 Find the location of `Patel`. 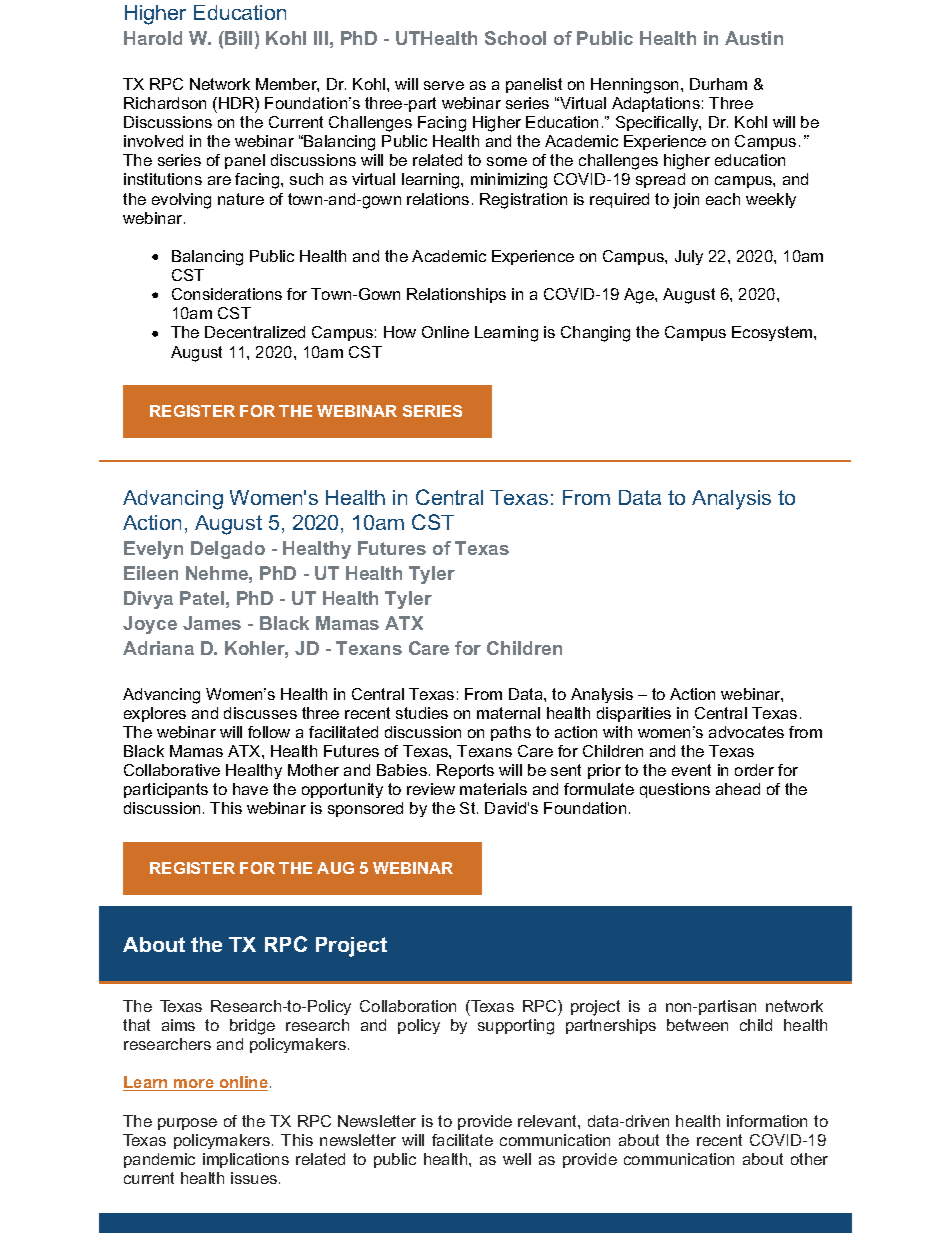

Patel is located at coordinates (202, 598).
